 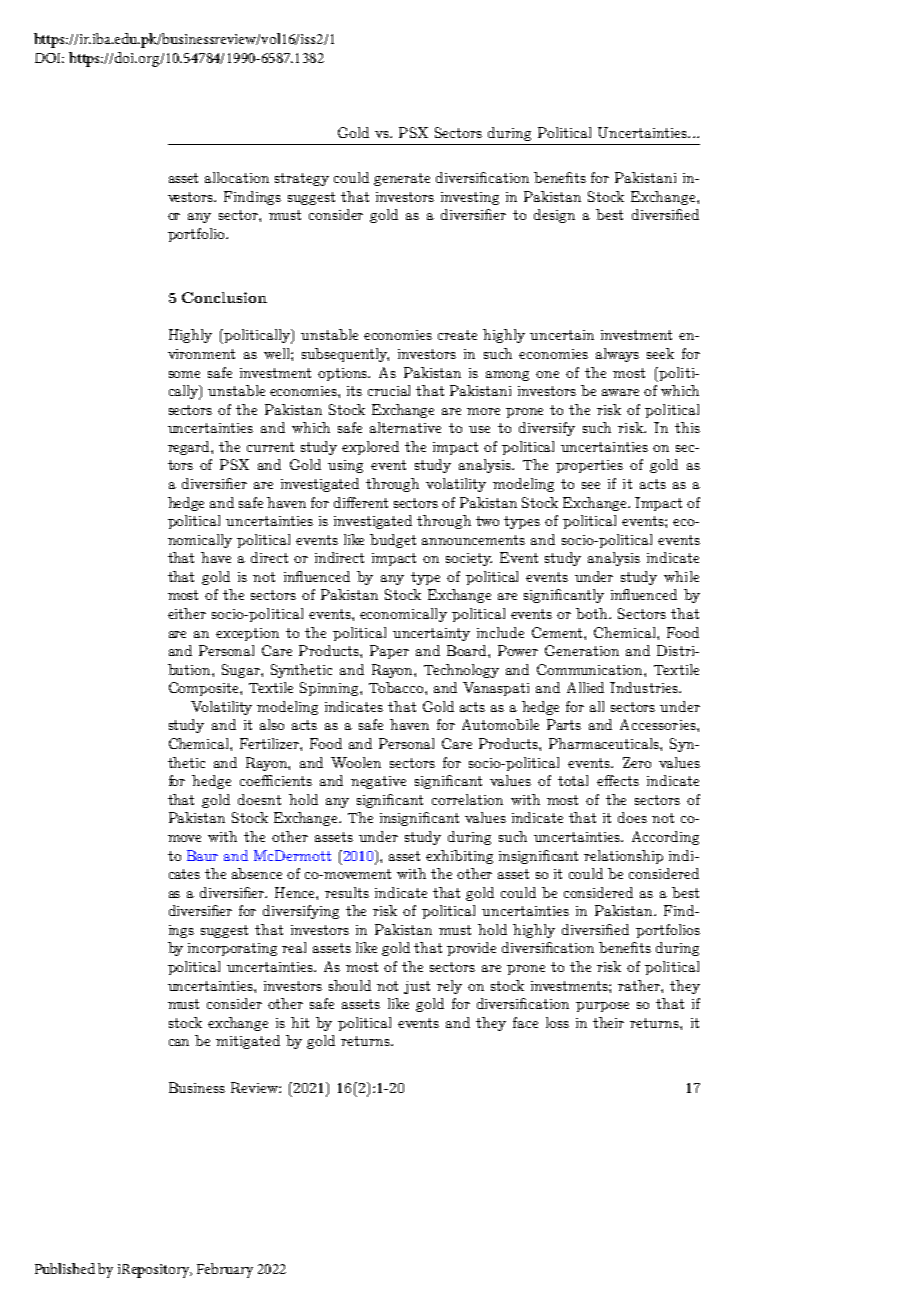 What do you see at coordinates (608, 1022) in the screenshot?
I see `their` at bounding box center [608, 1022].
